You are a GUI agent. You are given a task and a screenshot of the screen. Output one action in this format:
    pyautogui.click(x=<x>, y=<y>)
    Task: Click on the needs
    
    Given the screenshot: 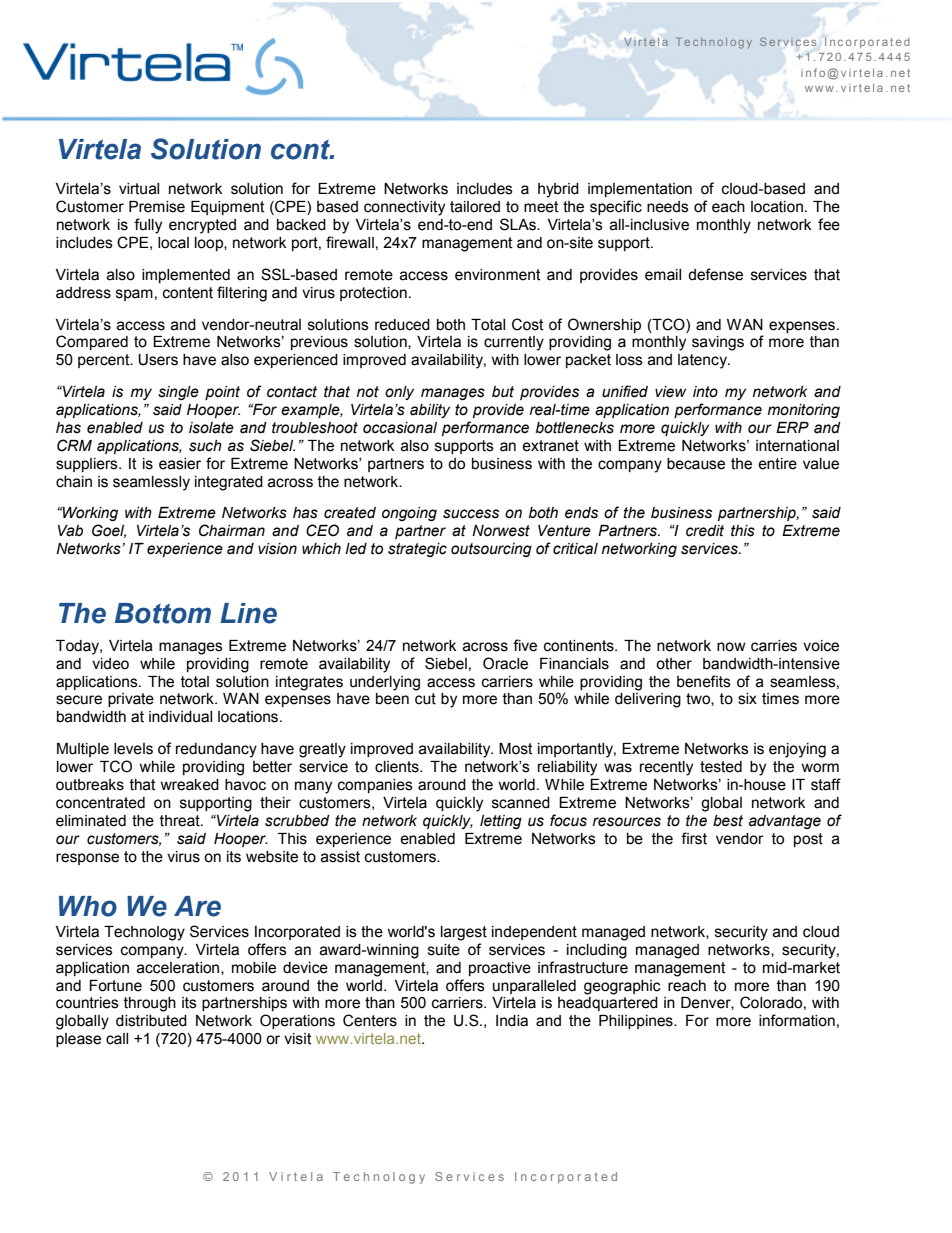 What is the action you would take?
    pyautogui.click(x=668, y=207)
